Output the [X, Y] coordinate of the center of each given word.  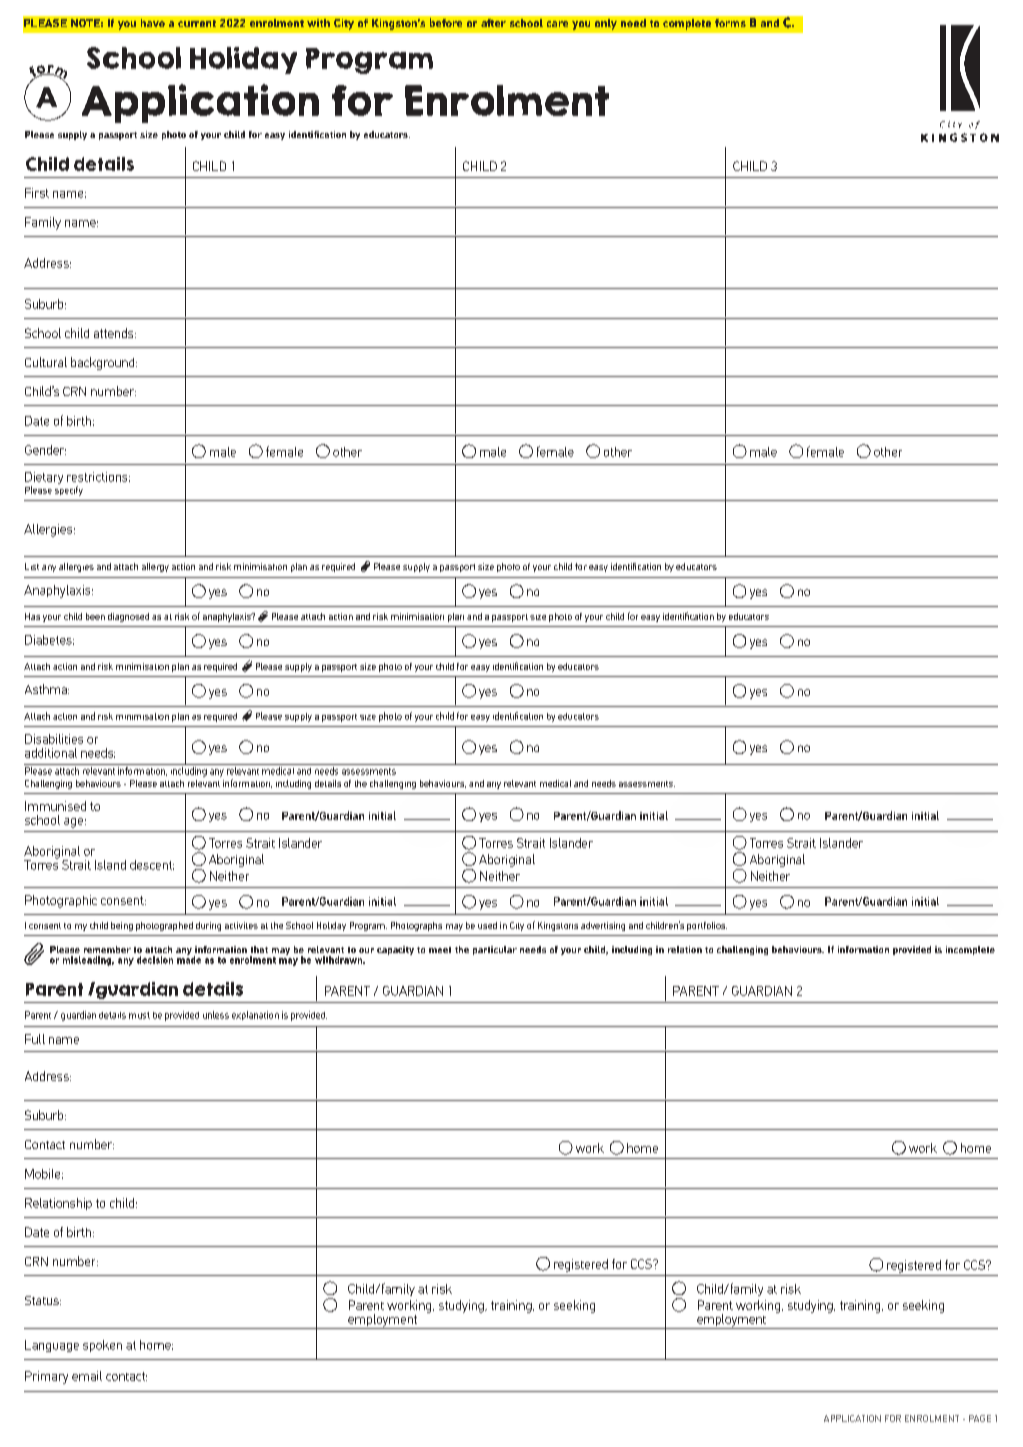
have [153, 23]
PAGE [980, 1418]
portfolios [707, 926]
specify [69, 491]
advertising [603, 926]
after [493, 23]
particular [495, 950]
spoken [102, 1346]
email [87, 1376]
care [557, 24]
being [122, 926]
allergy [155, 567]
